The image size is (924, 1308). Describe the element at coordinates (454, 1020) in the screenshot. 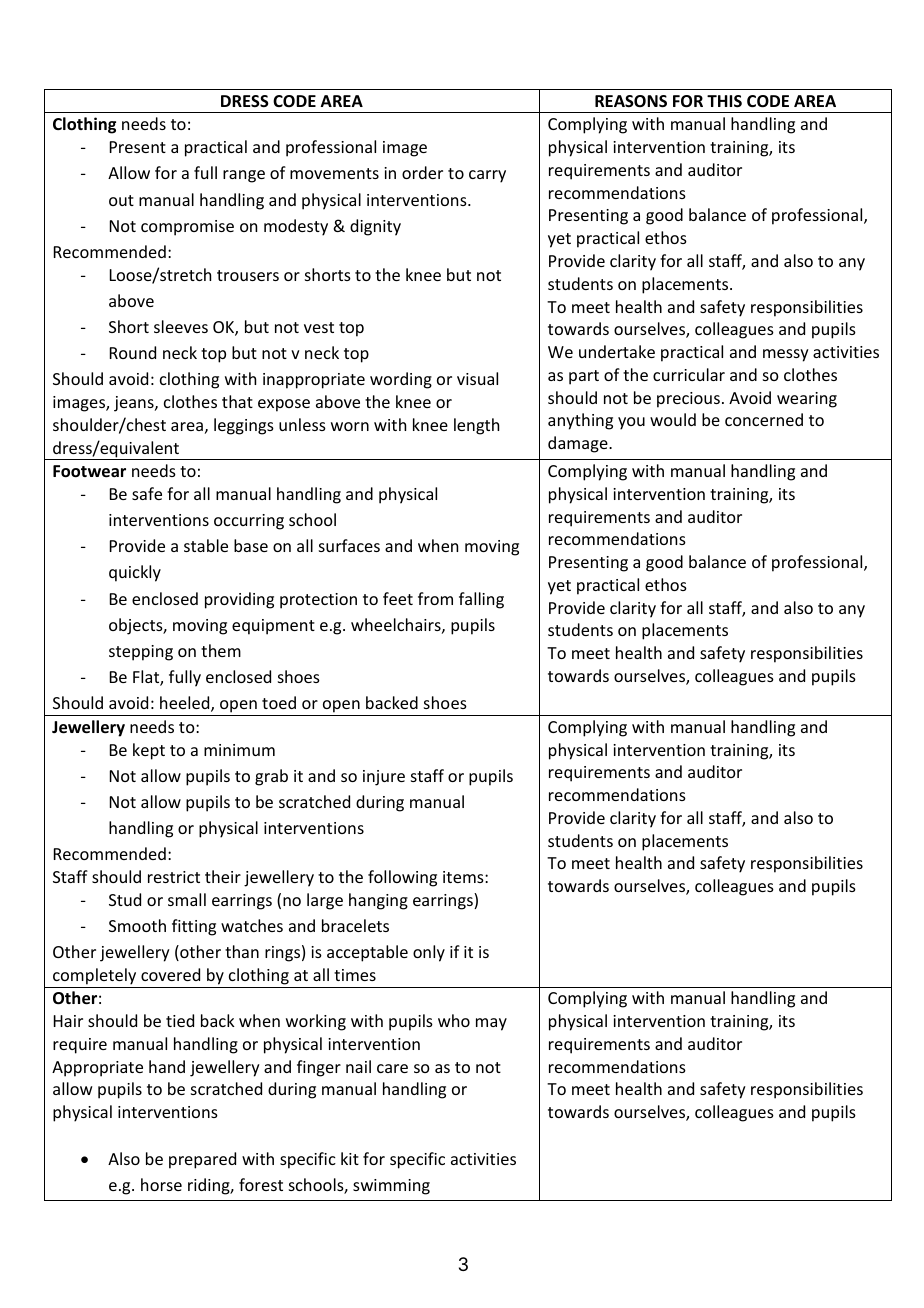

I see `who` at that location.
